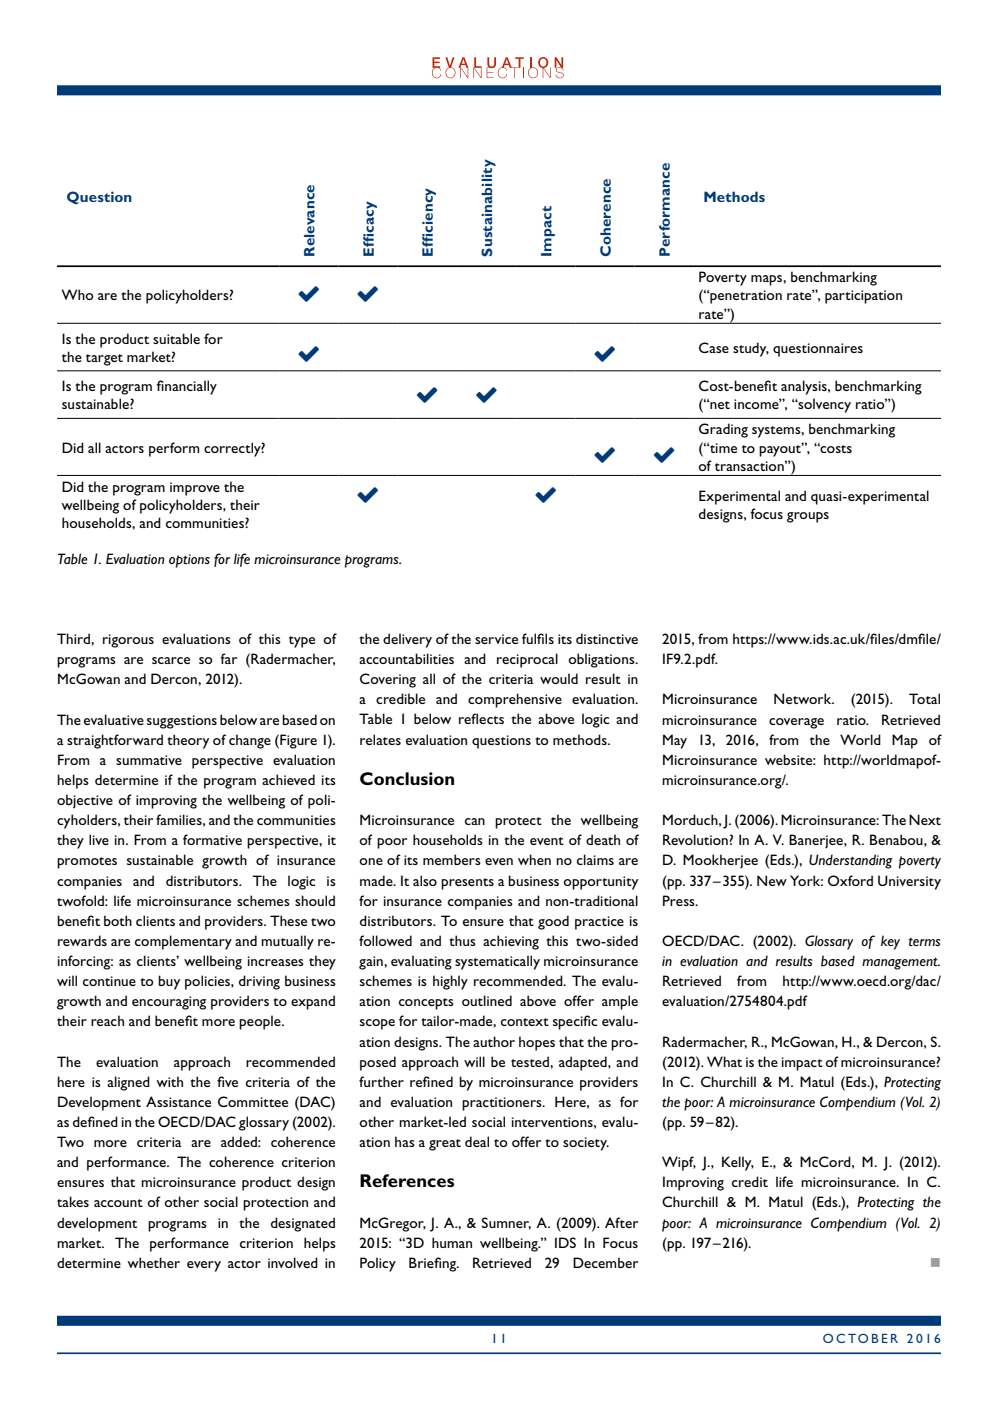 The height and width of the screenshot is (1412, 998). I want to click on outlined, so click(487, 1000).
